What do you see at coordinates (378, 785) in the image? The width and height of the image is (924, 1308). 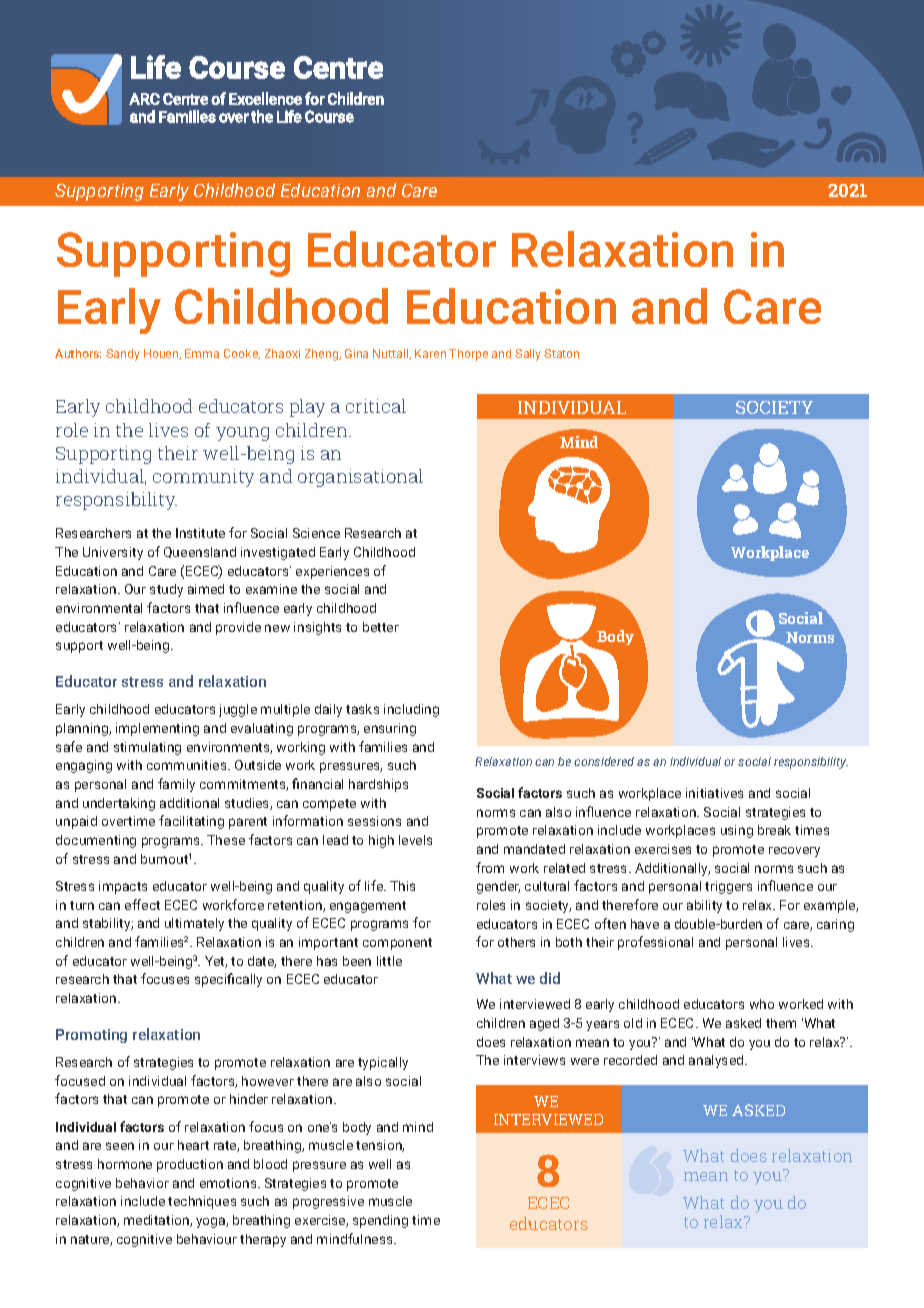 I see `hardships` at bounding box center [378, 785].
